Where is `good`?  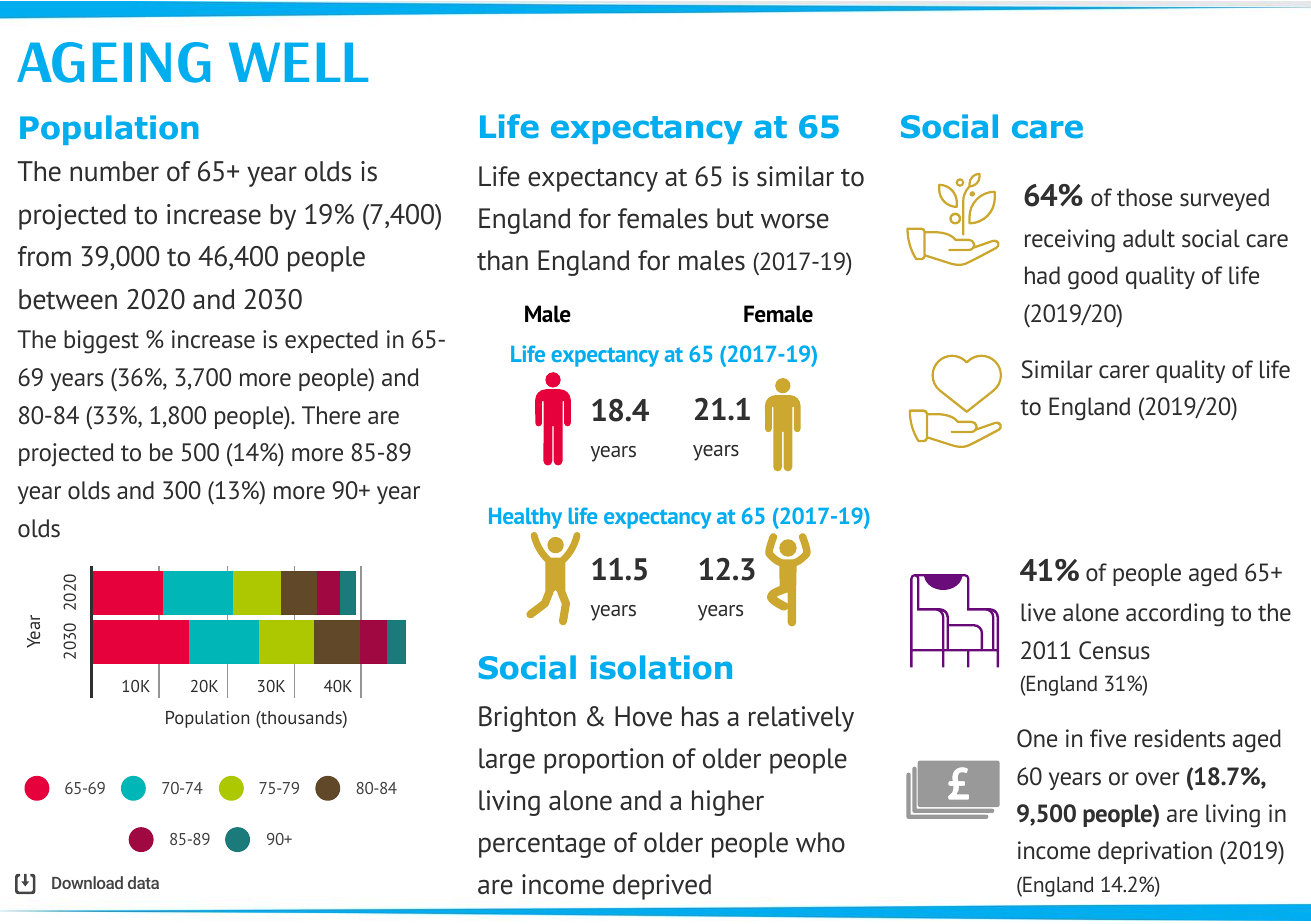 good is located at coordinates (1093, 278).
